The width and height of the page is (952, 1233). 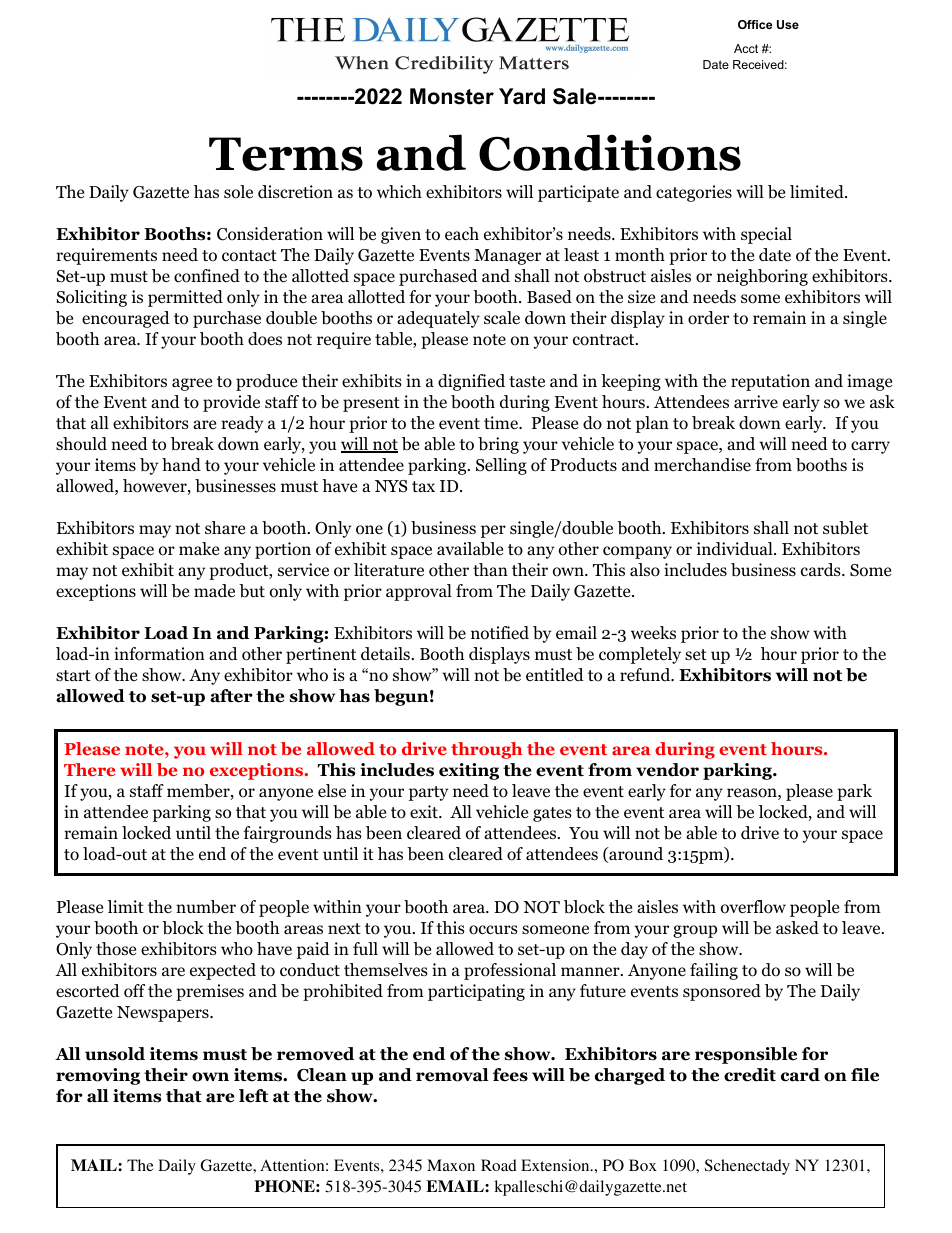 I want to click on left, so click(x=253, y=1096).
